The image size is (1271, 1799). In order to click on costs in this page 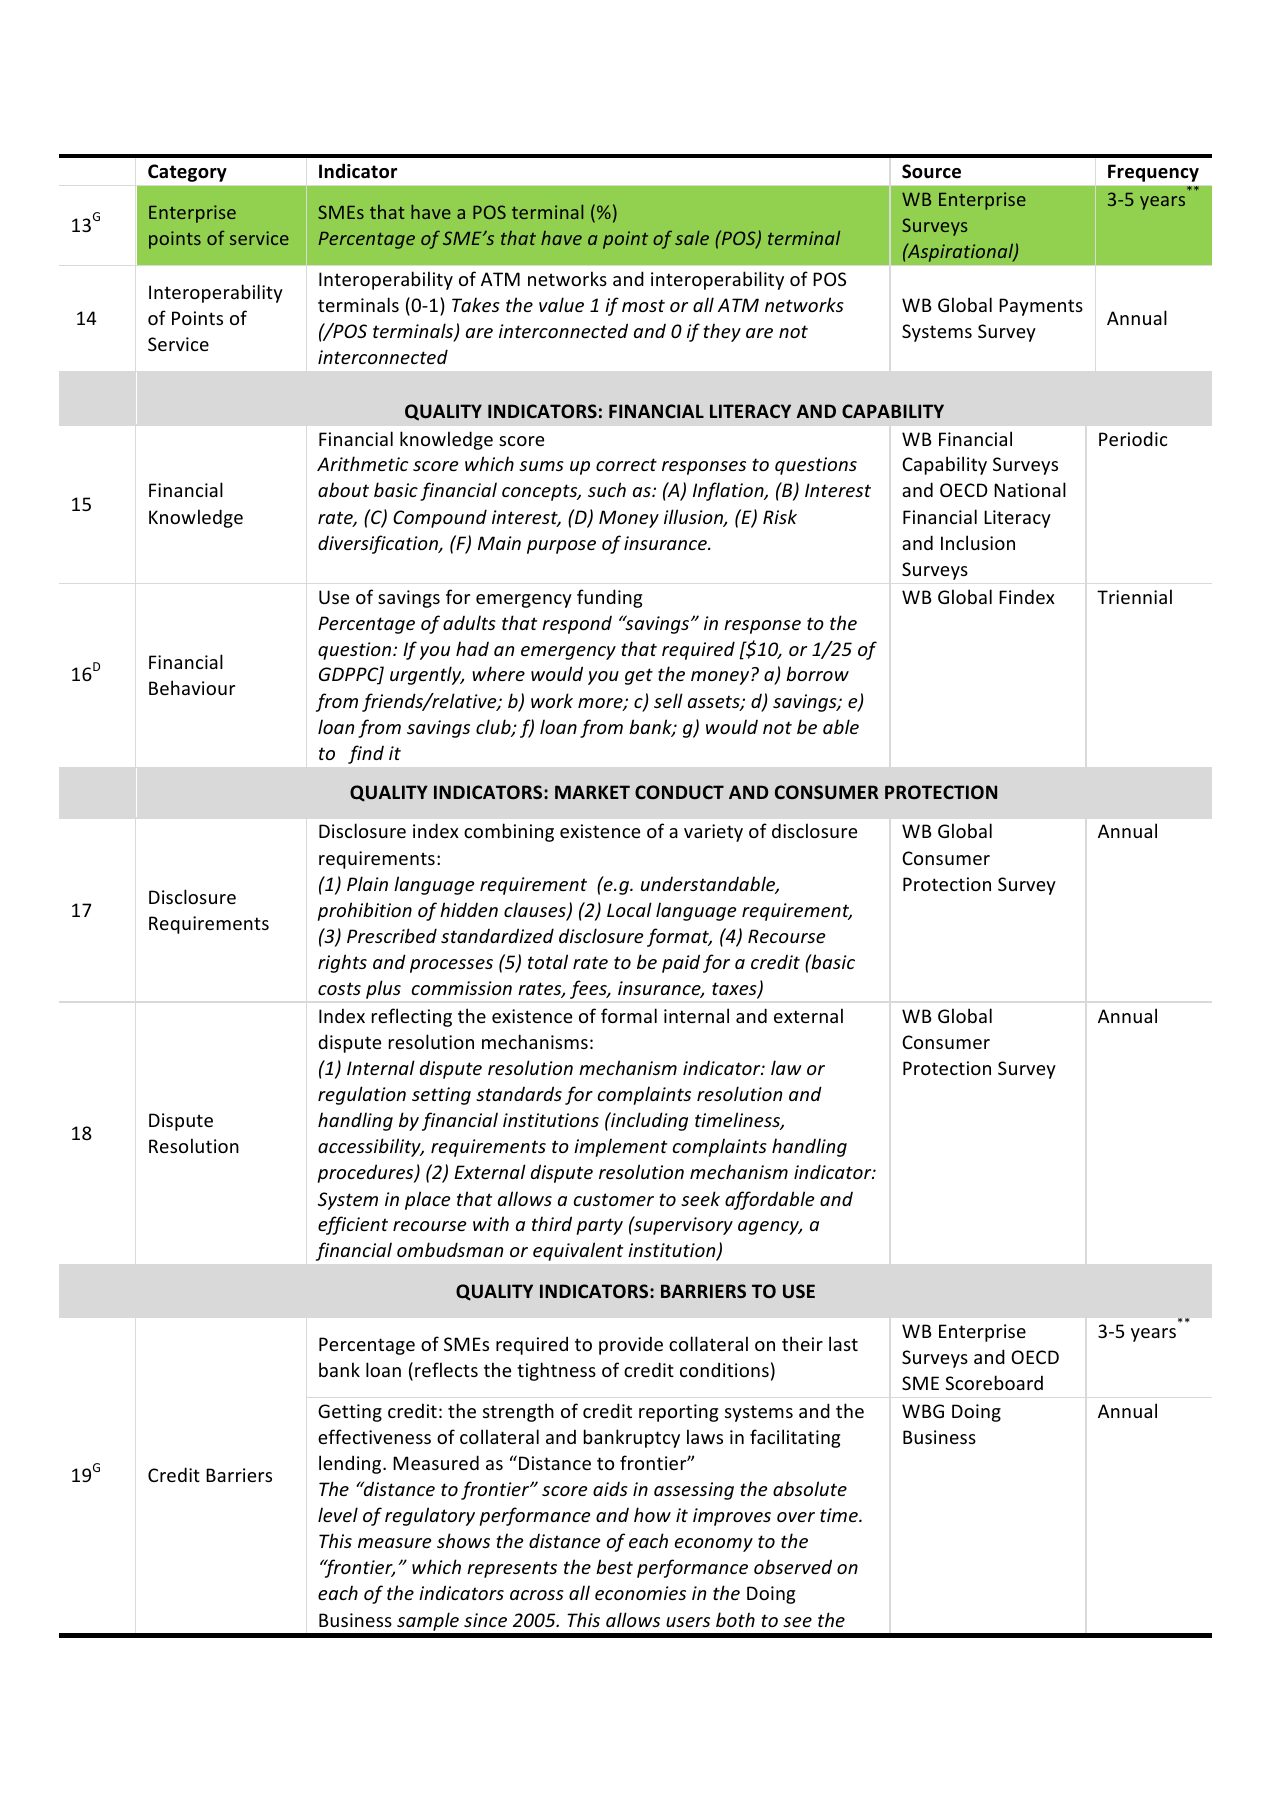, I will do `click(339, 988)`.
